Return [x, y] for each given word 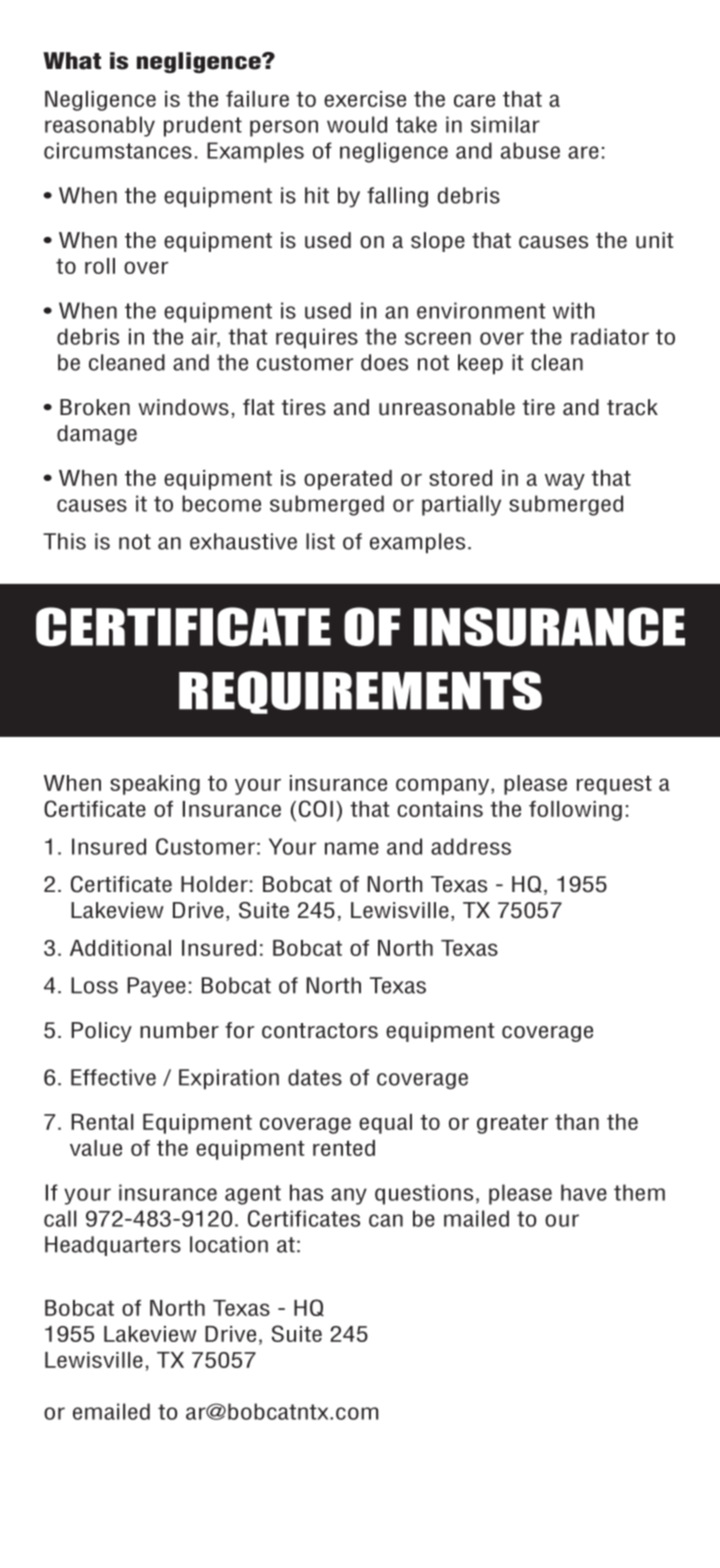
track [632, 407]
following [575, 811]
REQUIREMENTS [360, 692]
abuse [530, 150]
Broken [95, 407]
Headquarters [113, 1246]
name [352, 848]
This [64, 541]
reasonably [100, 126]
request [614, 785]
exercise [365, 99]
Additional [120, 948]
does [384, 362]
